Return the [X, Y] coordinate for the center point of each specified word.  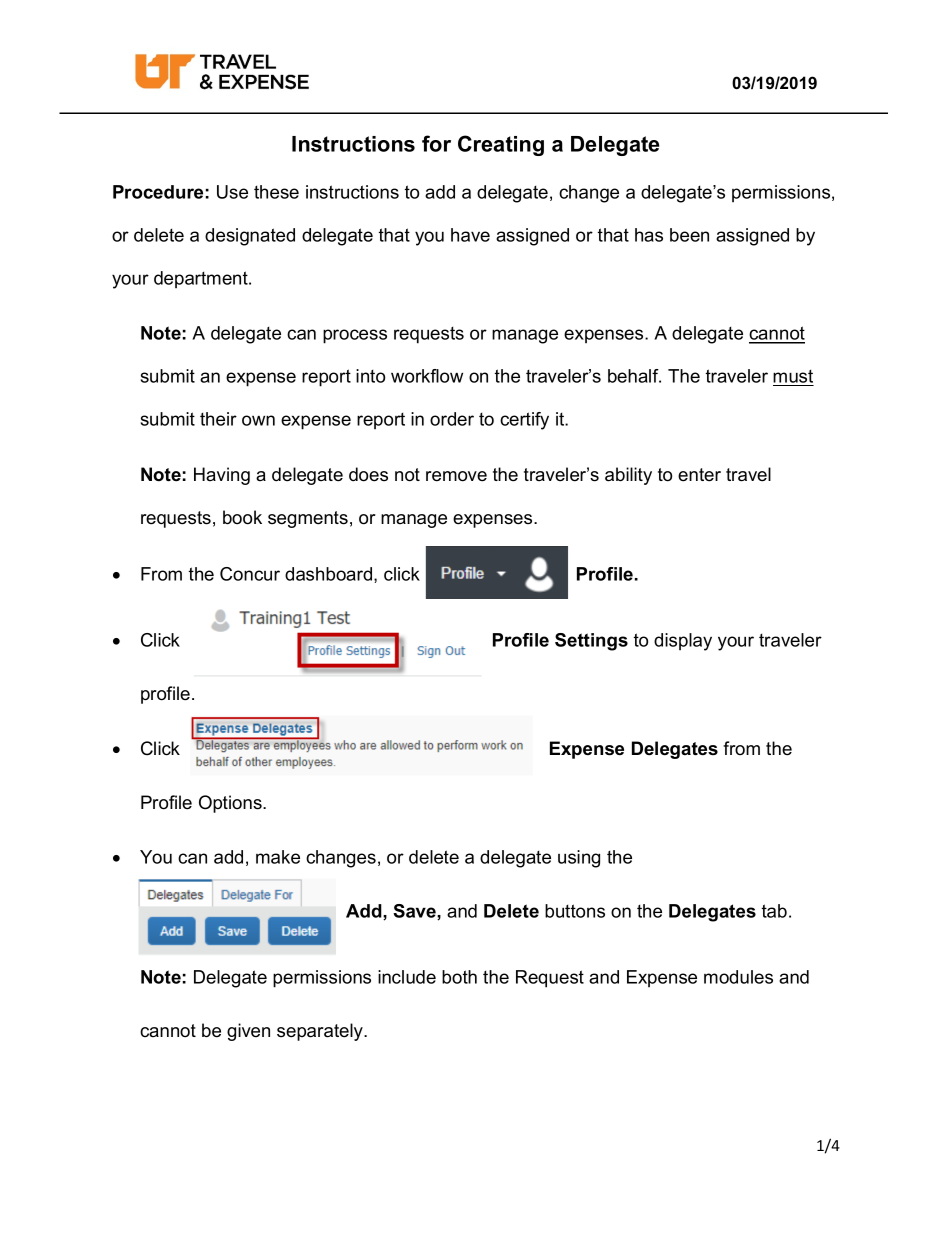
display [683, 642]
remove [456, 476]
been [689, 235]
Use [232, 192]
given [248, 1032]
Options [231, 804]
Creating [501, 145]
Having [222, 476]
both [459, 977]
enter [699, 475]
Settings [591, 642]
